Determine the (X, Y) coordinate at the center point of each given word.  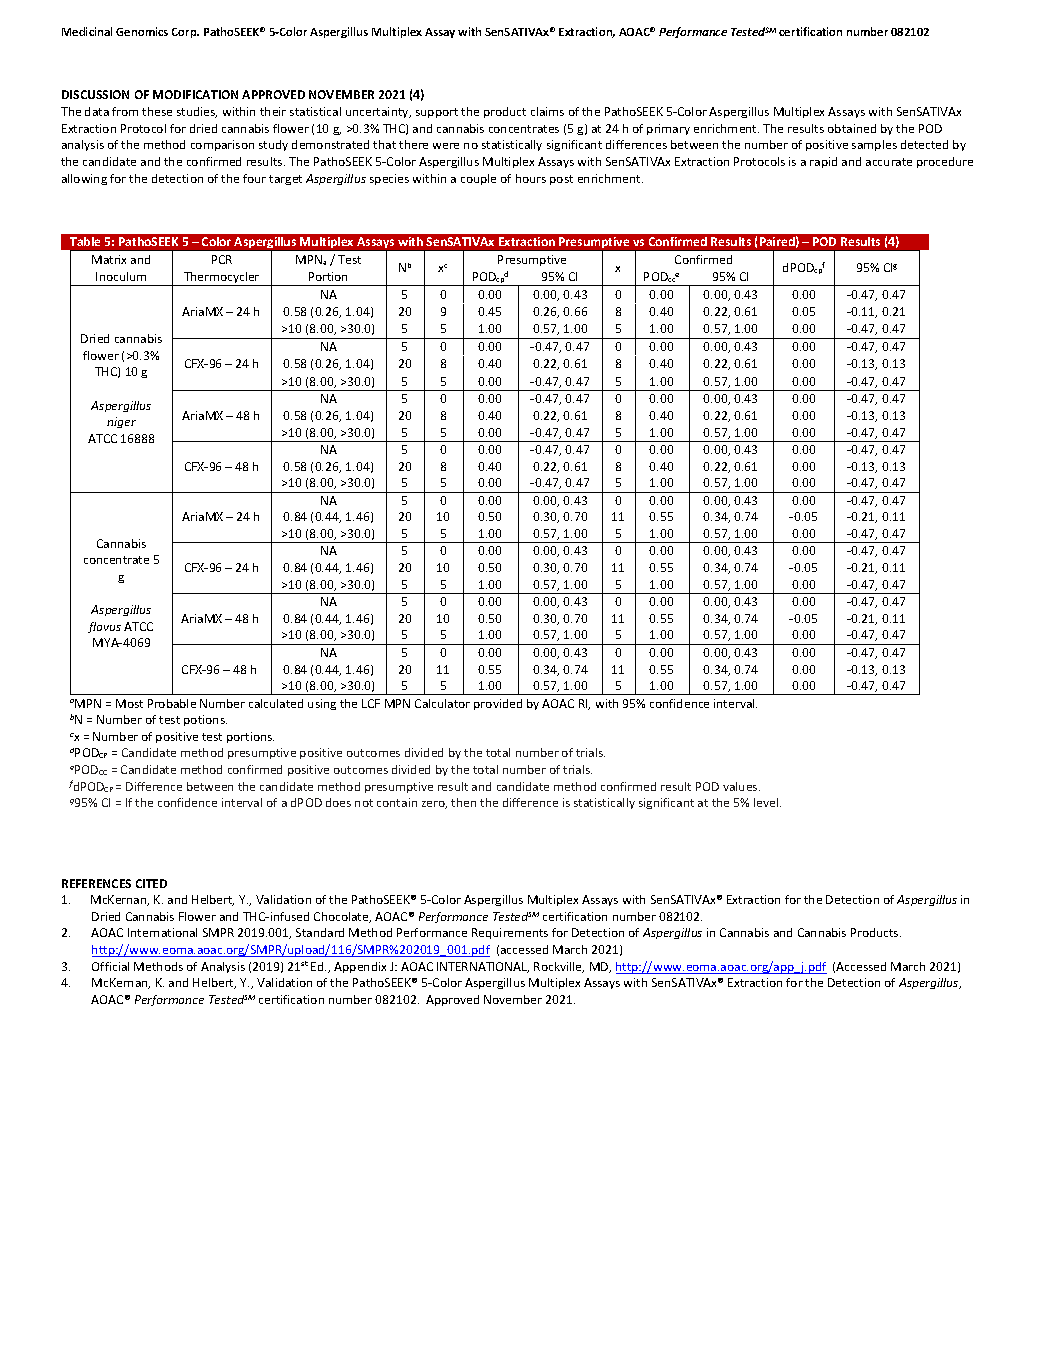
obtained (852, 128)
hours (531, 178)
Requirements (510, 933)
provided (498, 704)
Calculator (442, 703)
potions (205, 720)
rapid (823, 162)
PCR (222, 259)
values (741, 786)
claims (547, 111)
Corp (185, 33)
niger (121, 422)
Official (110, 966)
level (767, 802)
